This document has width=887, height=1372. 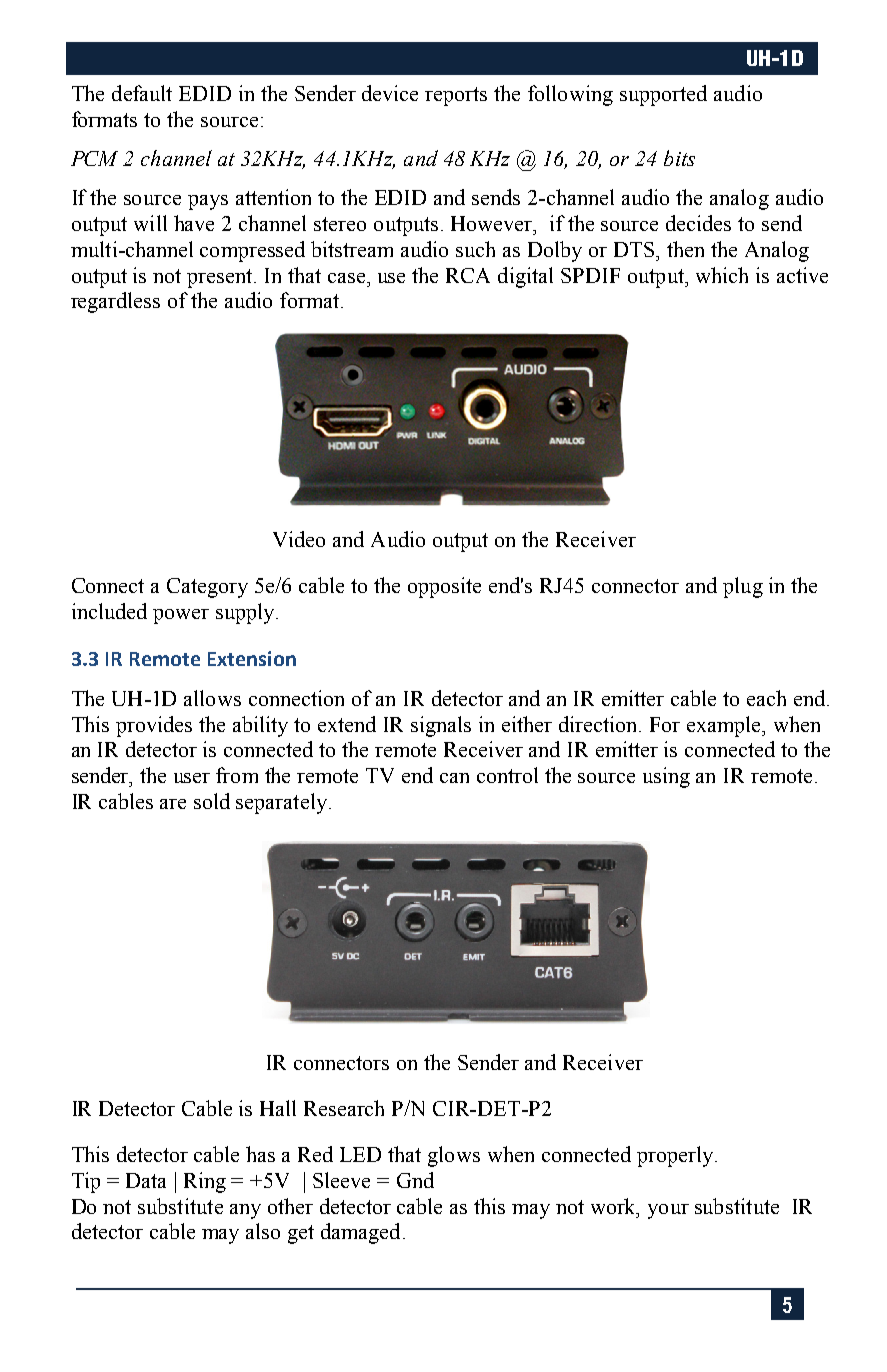 I want to click on using, so click(x=666, y=777).
